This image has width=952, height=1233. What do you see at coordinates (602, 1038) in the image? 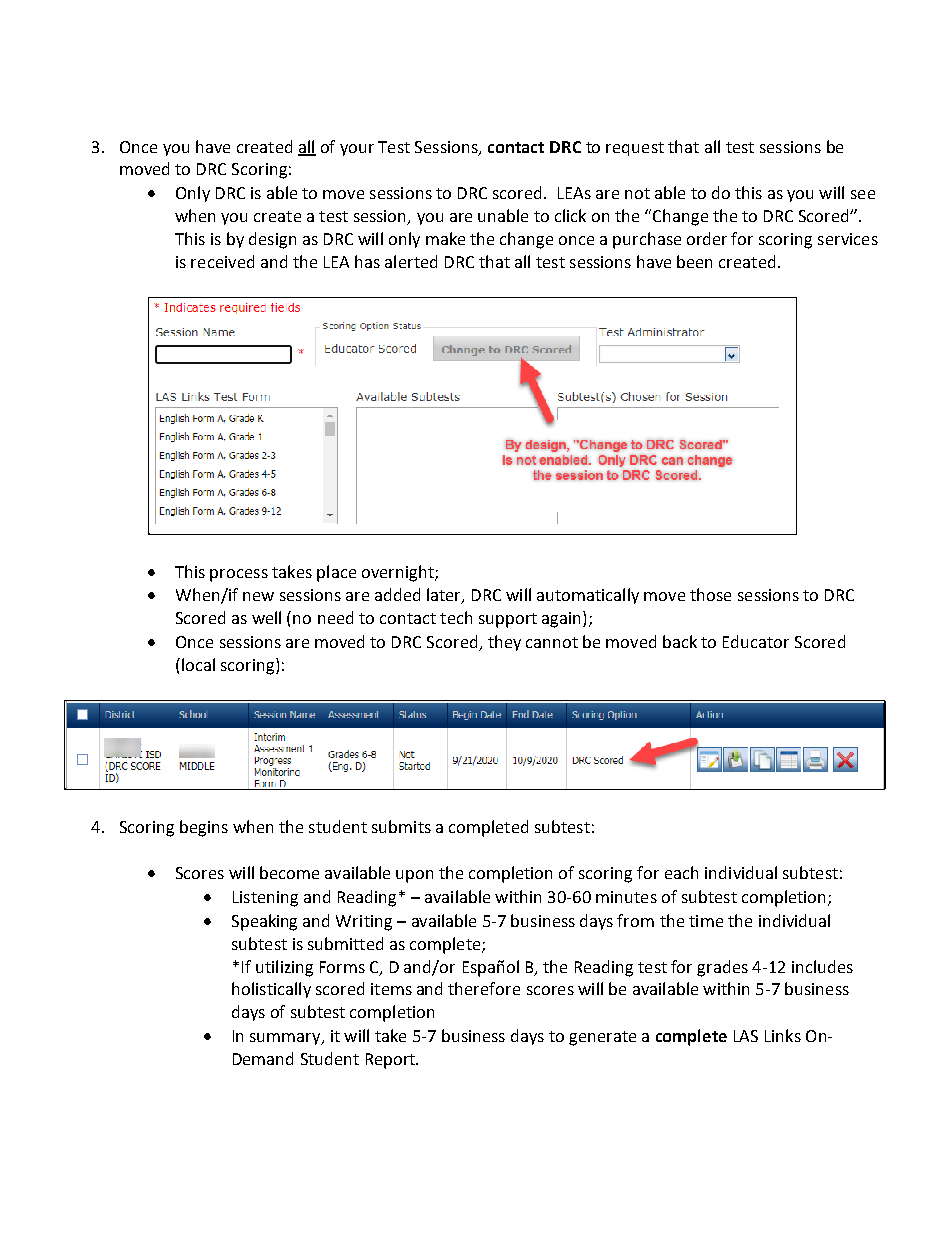
I see `generate` at bounding box center [602, 1038].
